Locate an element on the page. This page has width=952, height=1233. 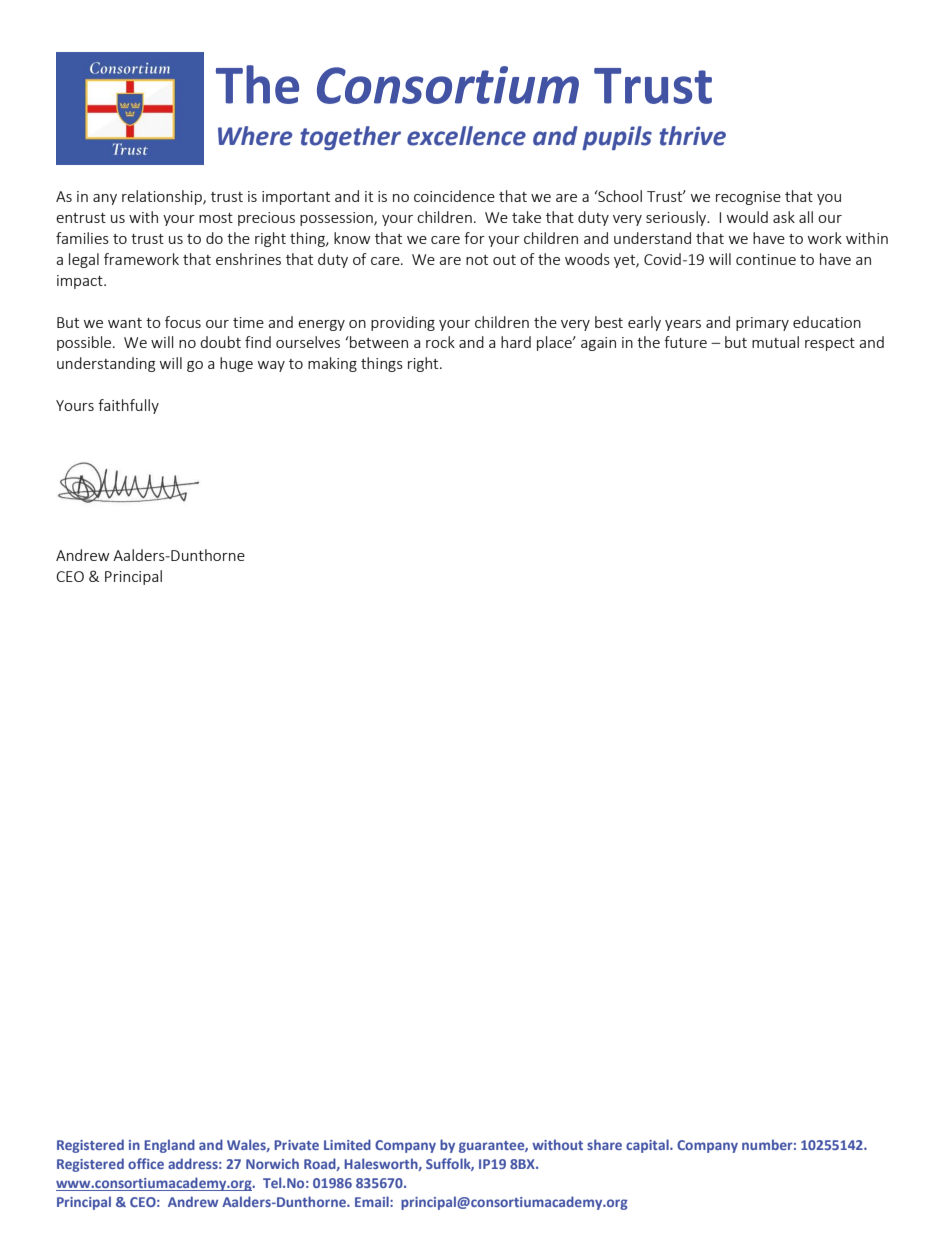
coincidence is located at coordinates (454, 196).
